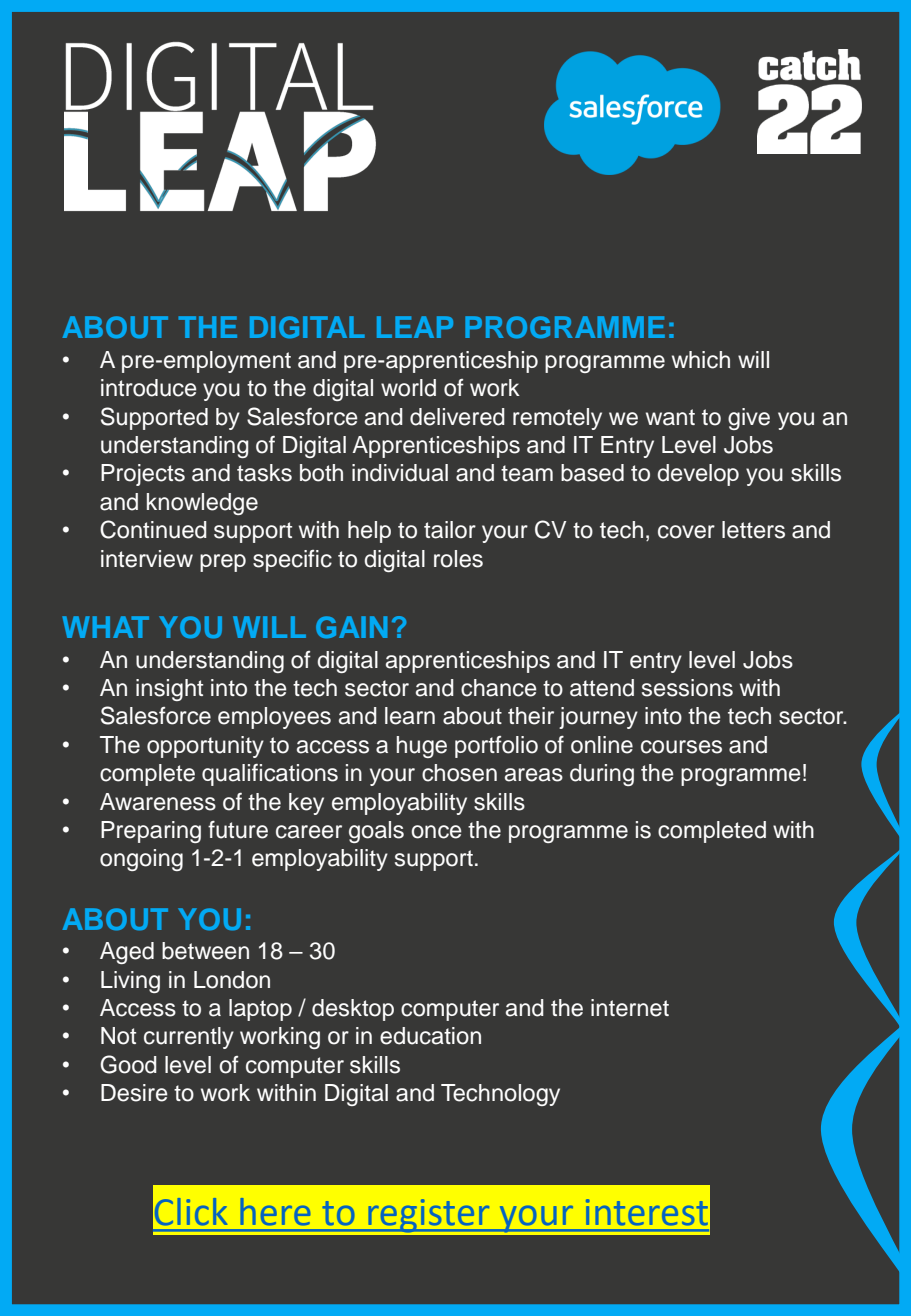 The height and width of the document is (1316, 911). What do you see at coordinates (459, 773) in the document?
I see `chosen` at bounding box center [459, 773].
